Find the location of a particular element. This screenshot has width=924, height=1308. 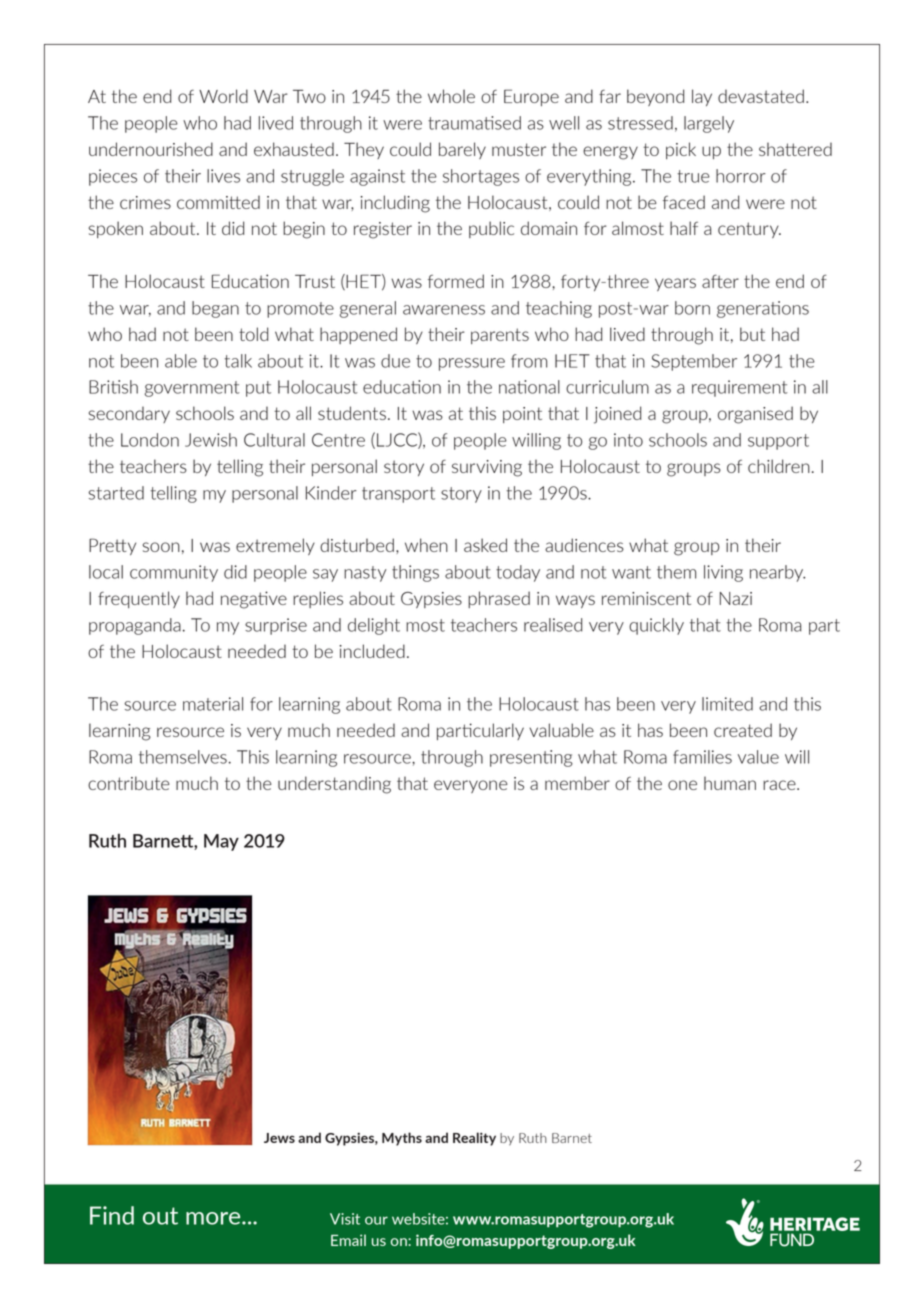

more is located at coordinates (214, 1218).
